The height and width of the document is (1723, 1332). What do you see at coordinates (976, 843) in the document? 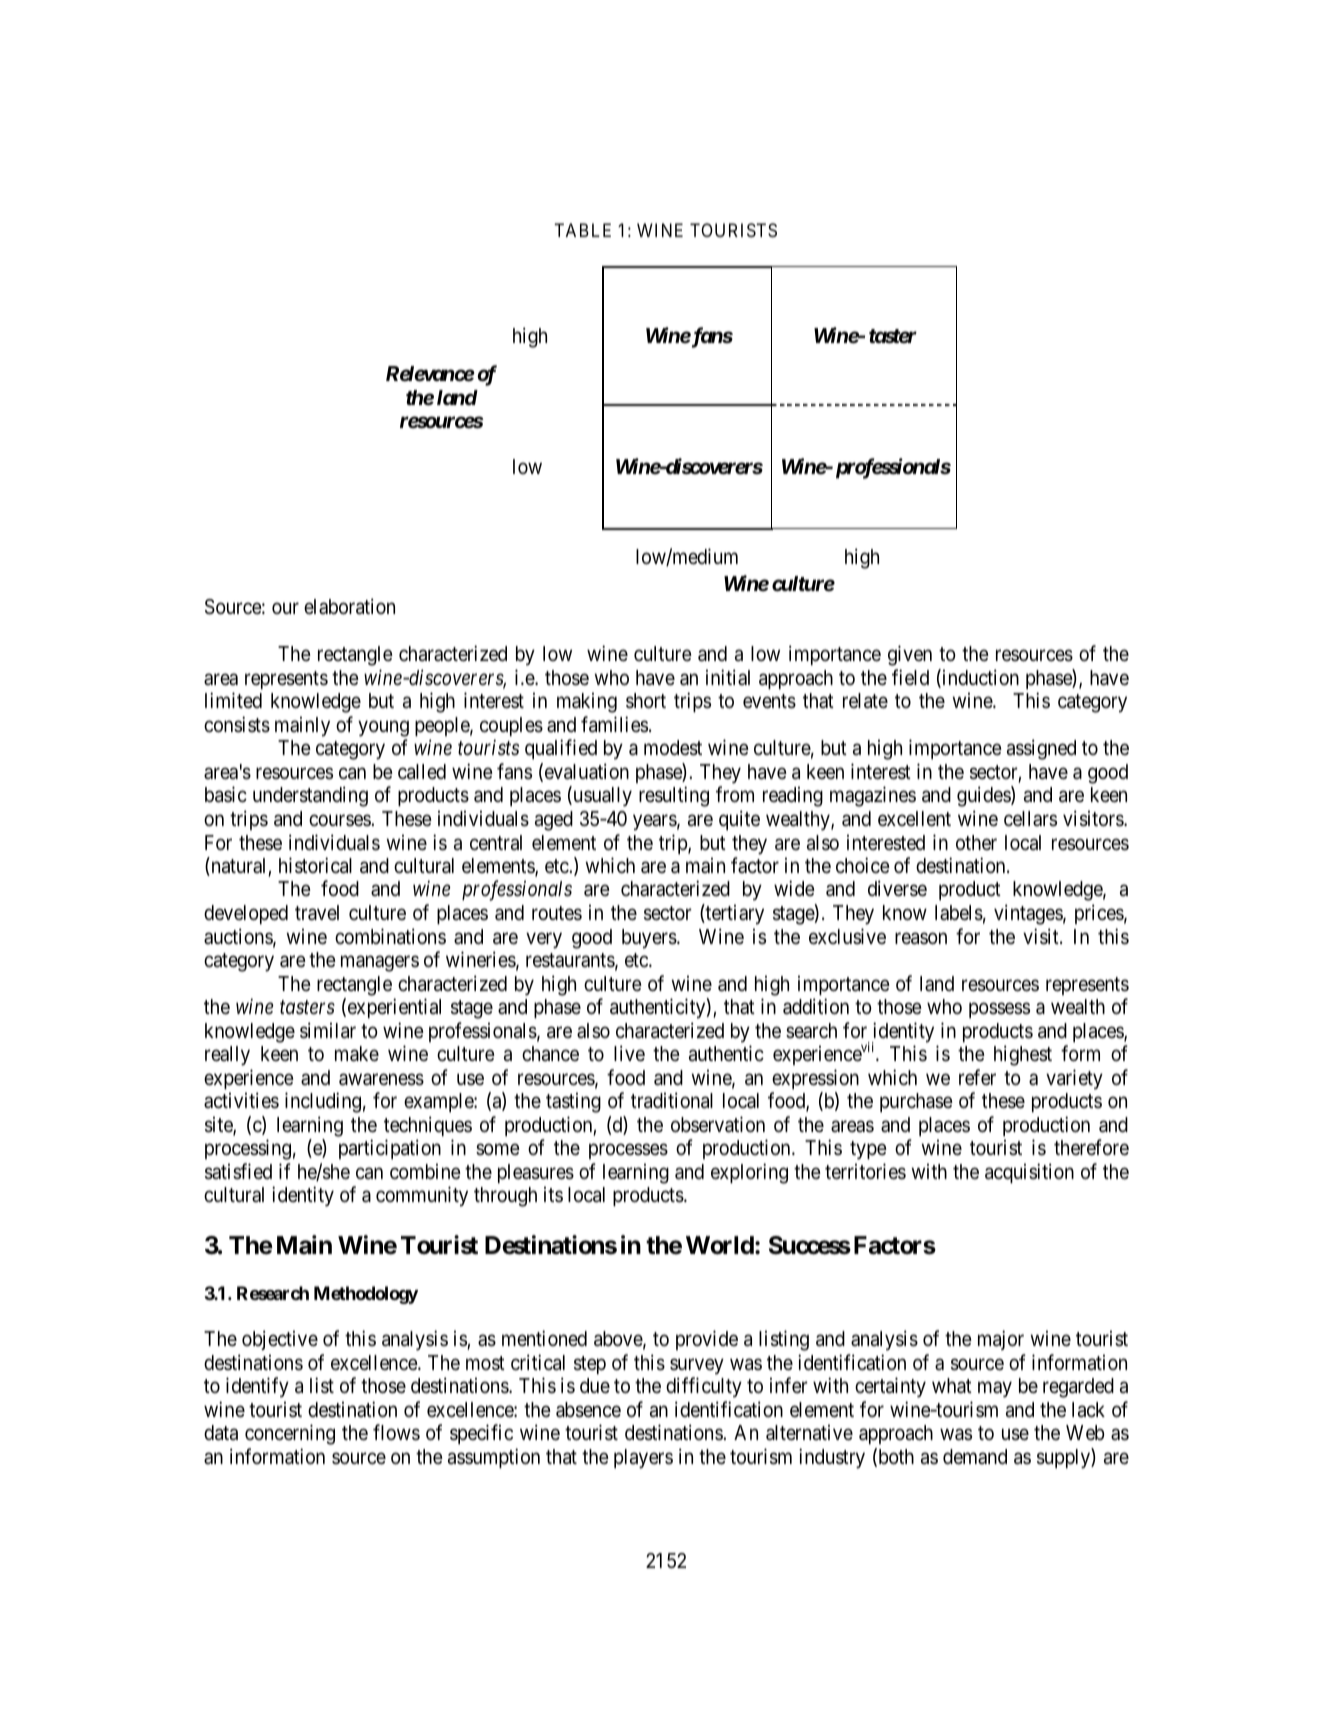
I see `other` at bounding box center [976, 843].
